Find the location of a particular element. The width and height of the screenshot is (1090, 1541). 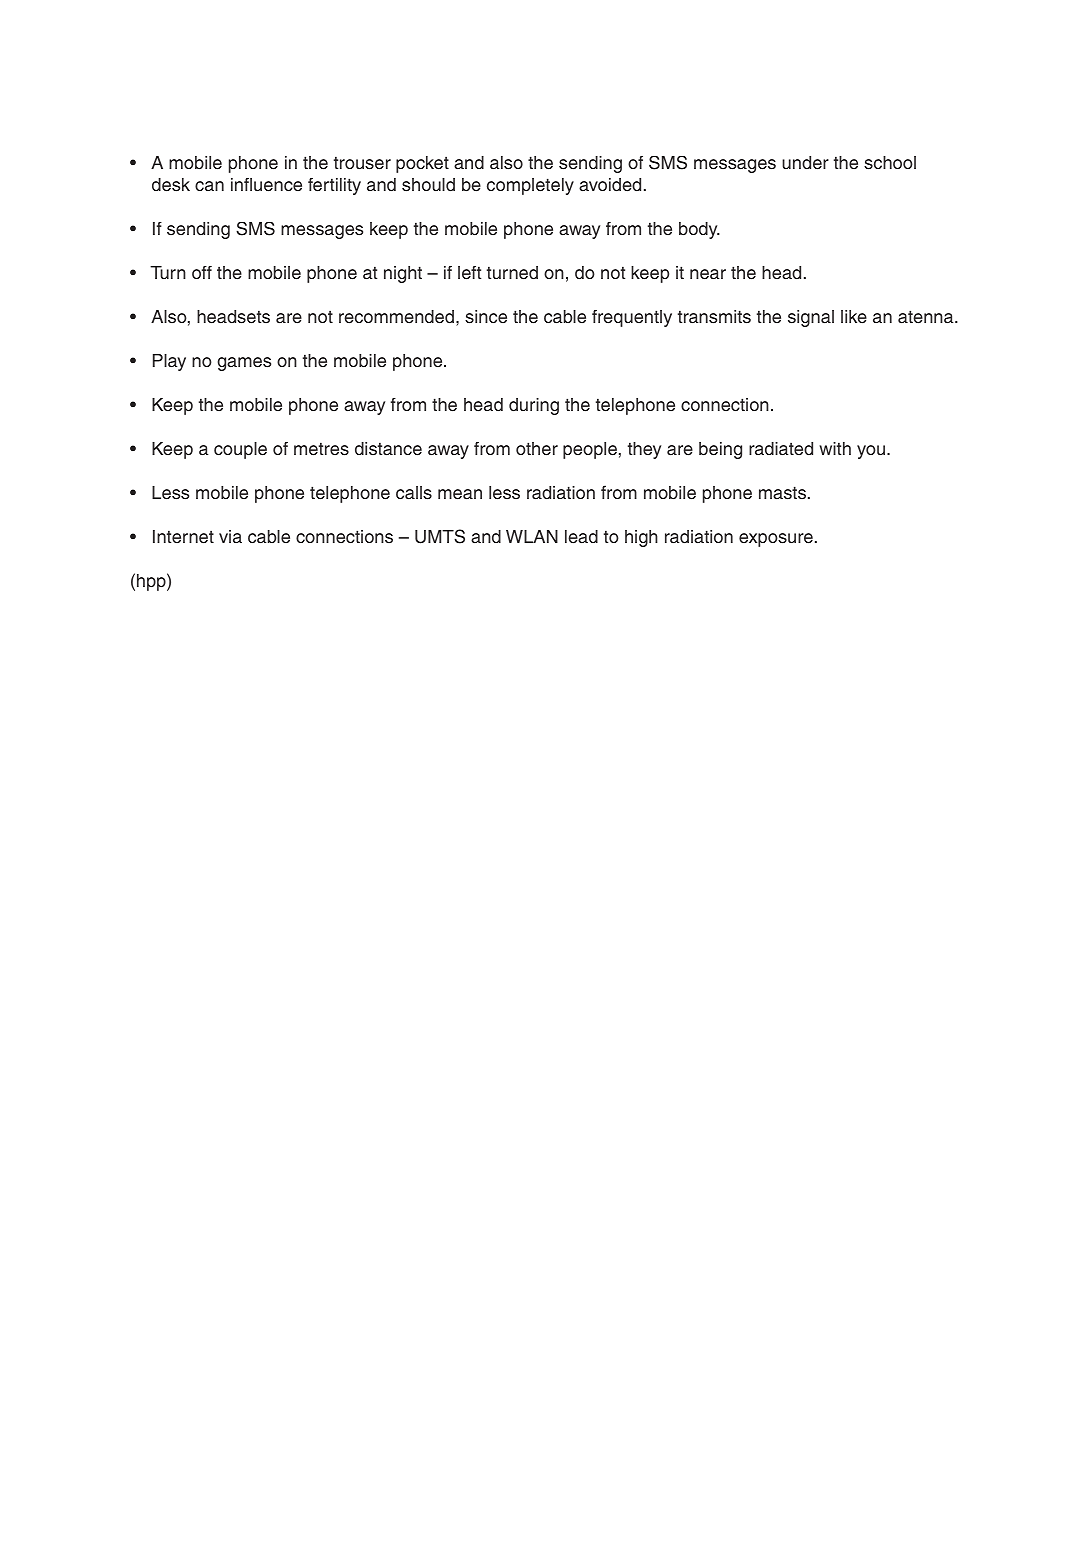

under is located at coordinates (805, 163).
